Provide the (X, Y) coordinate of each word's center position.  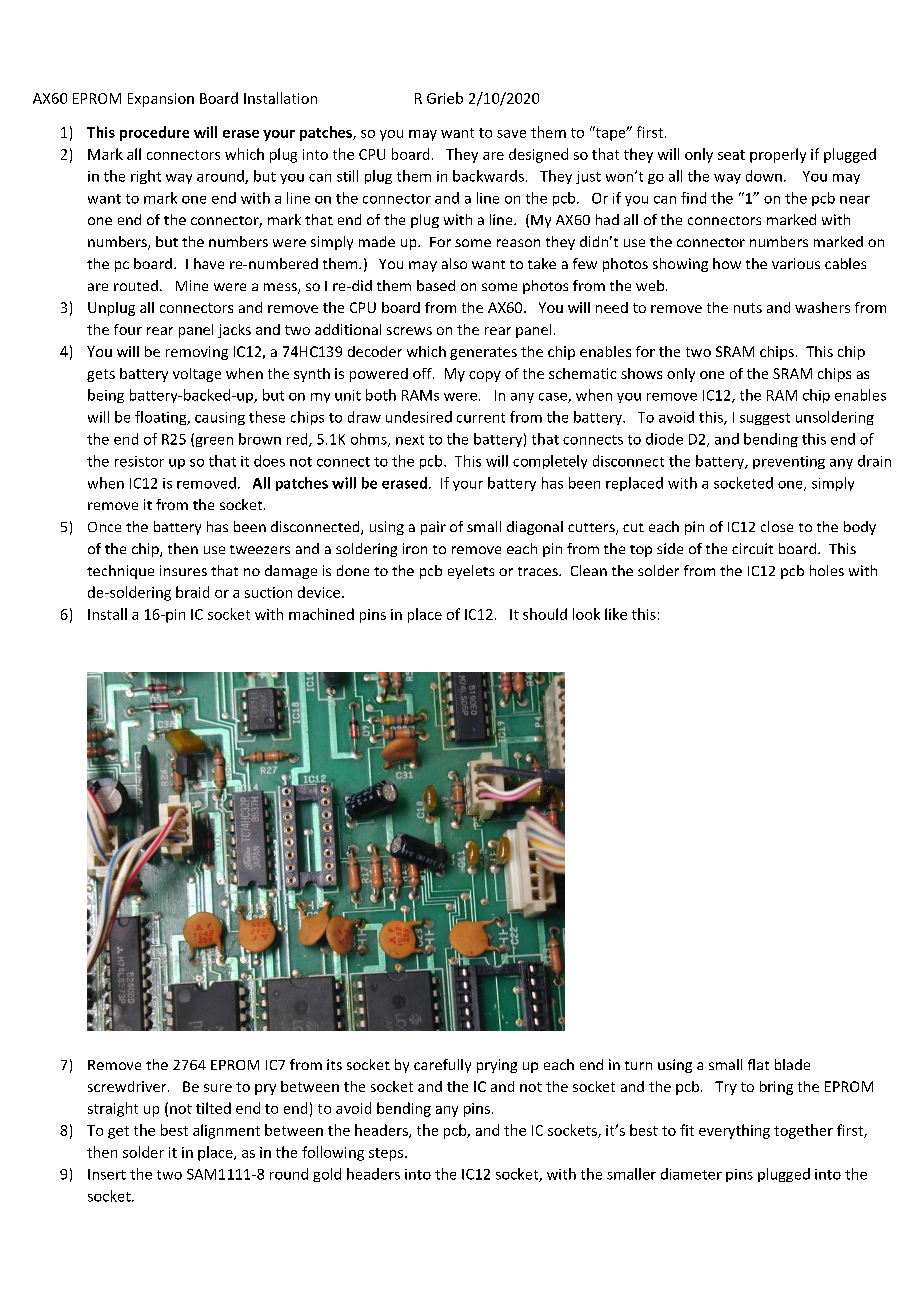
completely (550, 462)
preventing (789, 462)
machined (321, 614)
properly (778, 155)
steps (387, 1154)
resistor (139, 461)
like (616, 614)
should (545, 614)
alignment (226, 1131)
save (511, 134)
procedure (154, 133)
